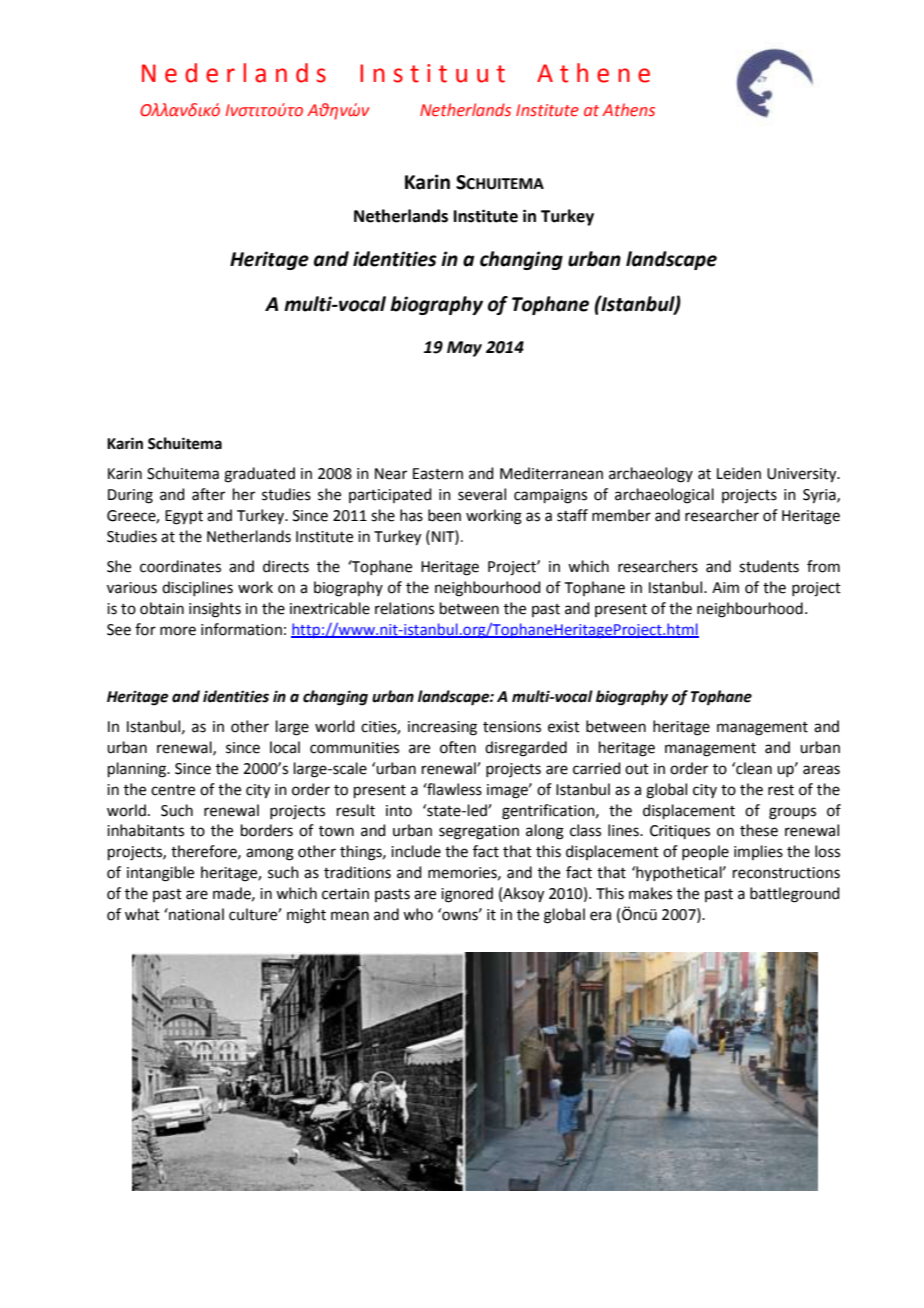 This image has width=924, height=1308. Describe the element at coordinates (628, 110) in the image. I see `Athens` at that location.
